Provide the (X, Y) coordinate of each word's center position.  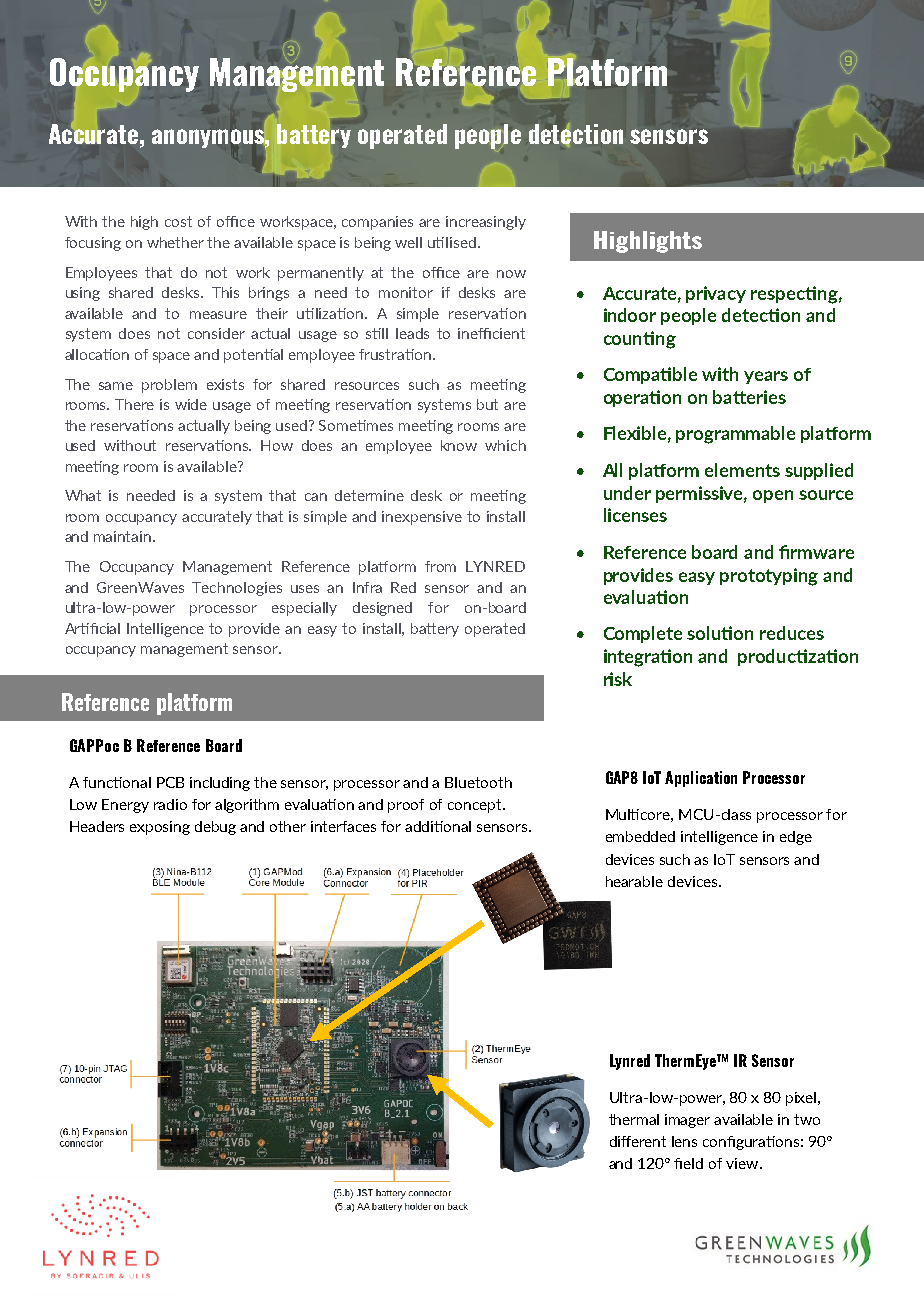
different (638, 1141)
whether (175, 242)
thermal (634, 1119)
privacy (716, 294)
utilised (452, 242)
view (743, 1163)
